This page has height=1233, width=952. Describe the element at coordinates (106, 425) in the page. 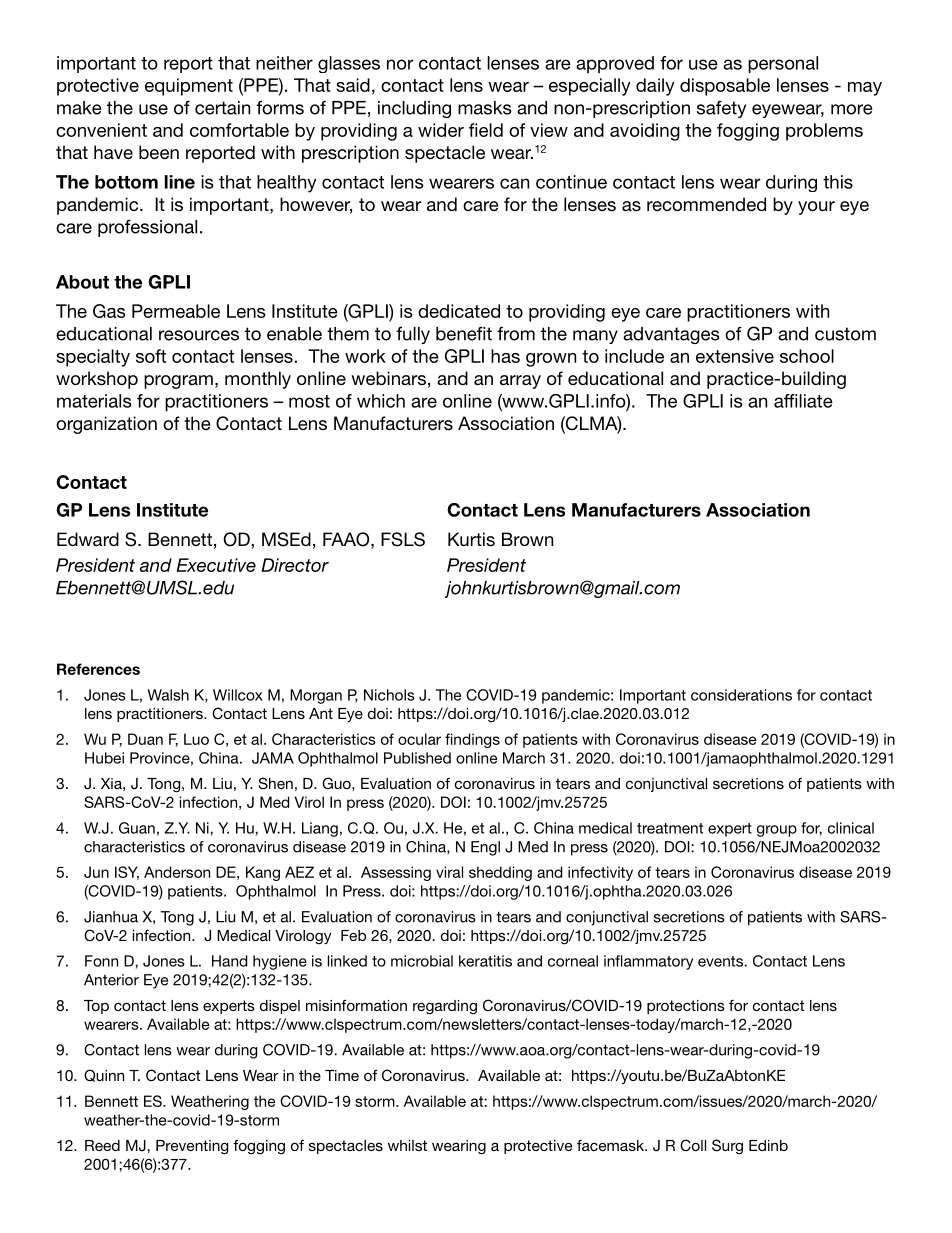

I see `organization` at that location.
